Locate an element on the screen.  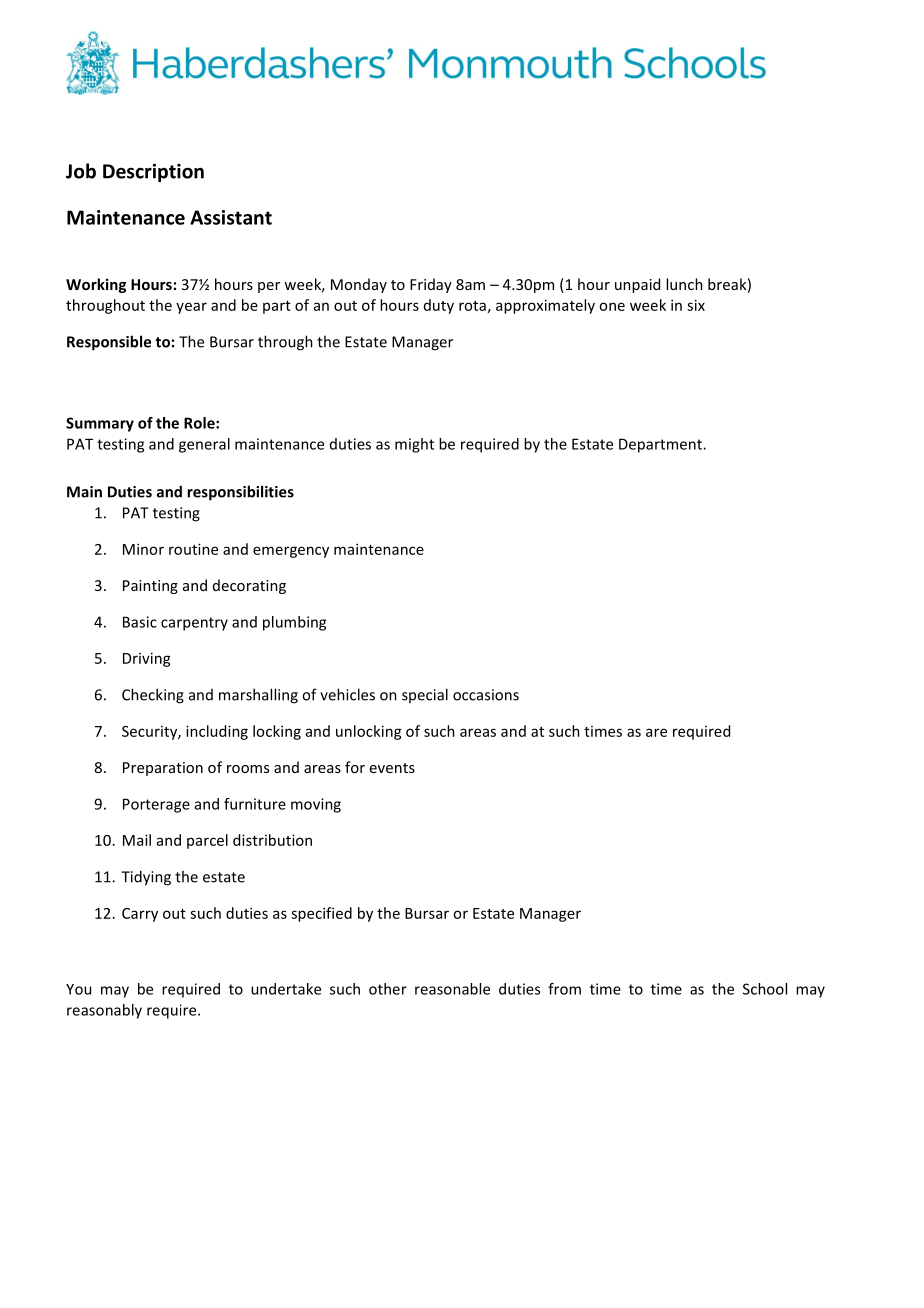
lunch is located at coordinates (684, 284).
